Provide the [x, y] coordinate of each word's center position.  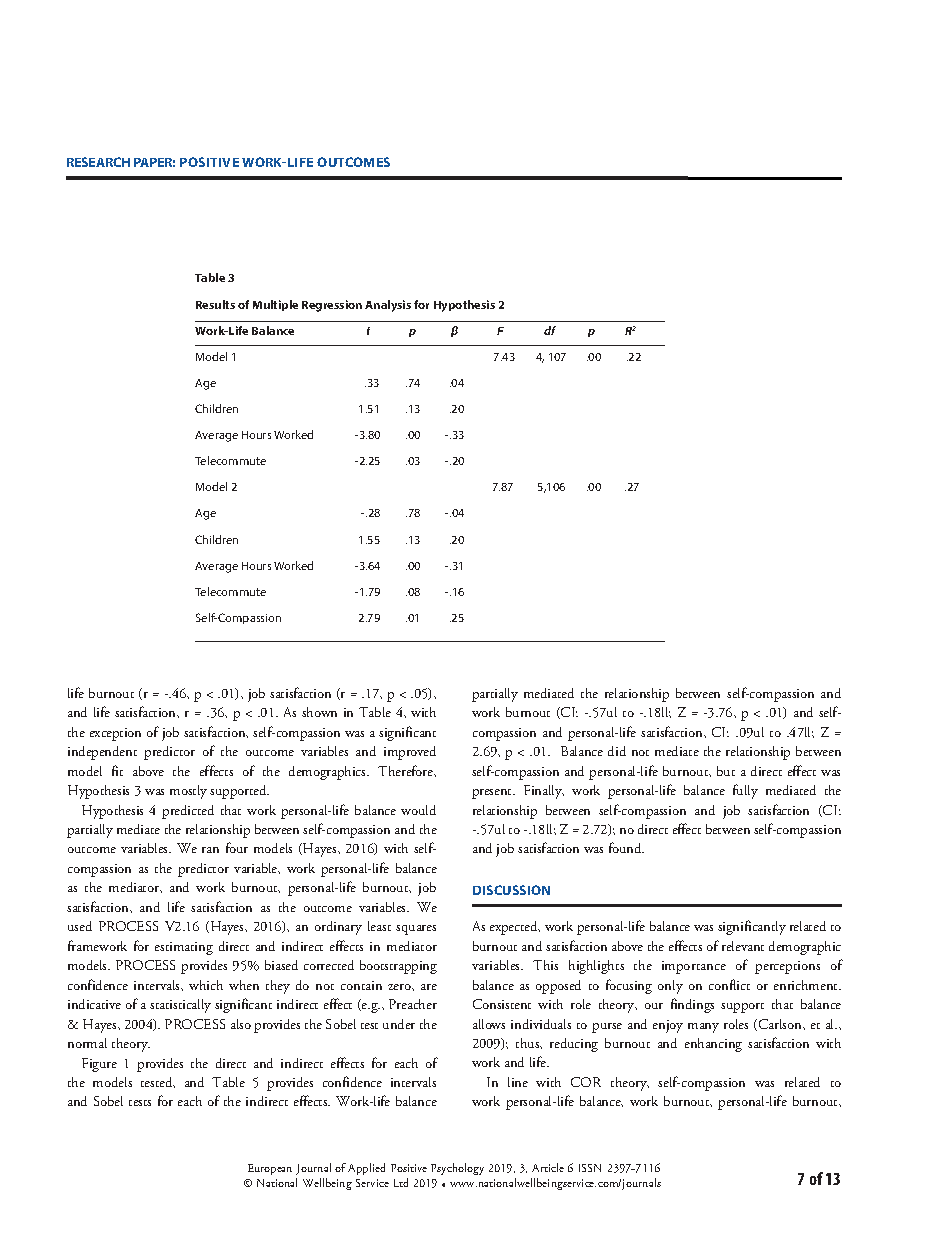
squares [416, 930]
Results [215, 304]
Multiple [275, 305]
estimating [184, 948]
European [270, 1169]
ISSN [590, 1168]
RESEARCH [98, 162]
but [726, 771]
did [617, 751]
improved [410, 753]
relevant [743, 946]
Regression [332, 306]
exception [115, 734]
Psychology [457, 1169]
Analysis [388, 306]
